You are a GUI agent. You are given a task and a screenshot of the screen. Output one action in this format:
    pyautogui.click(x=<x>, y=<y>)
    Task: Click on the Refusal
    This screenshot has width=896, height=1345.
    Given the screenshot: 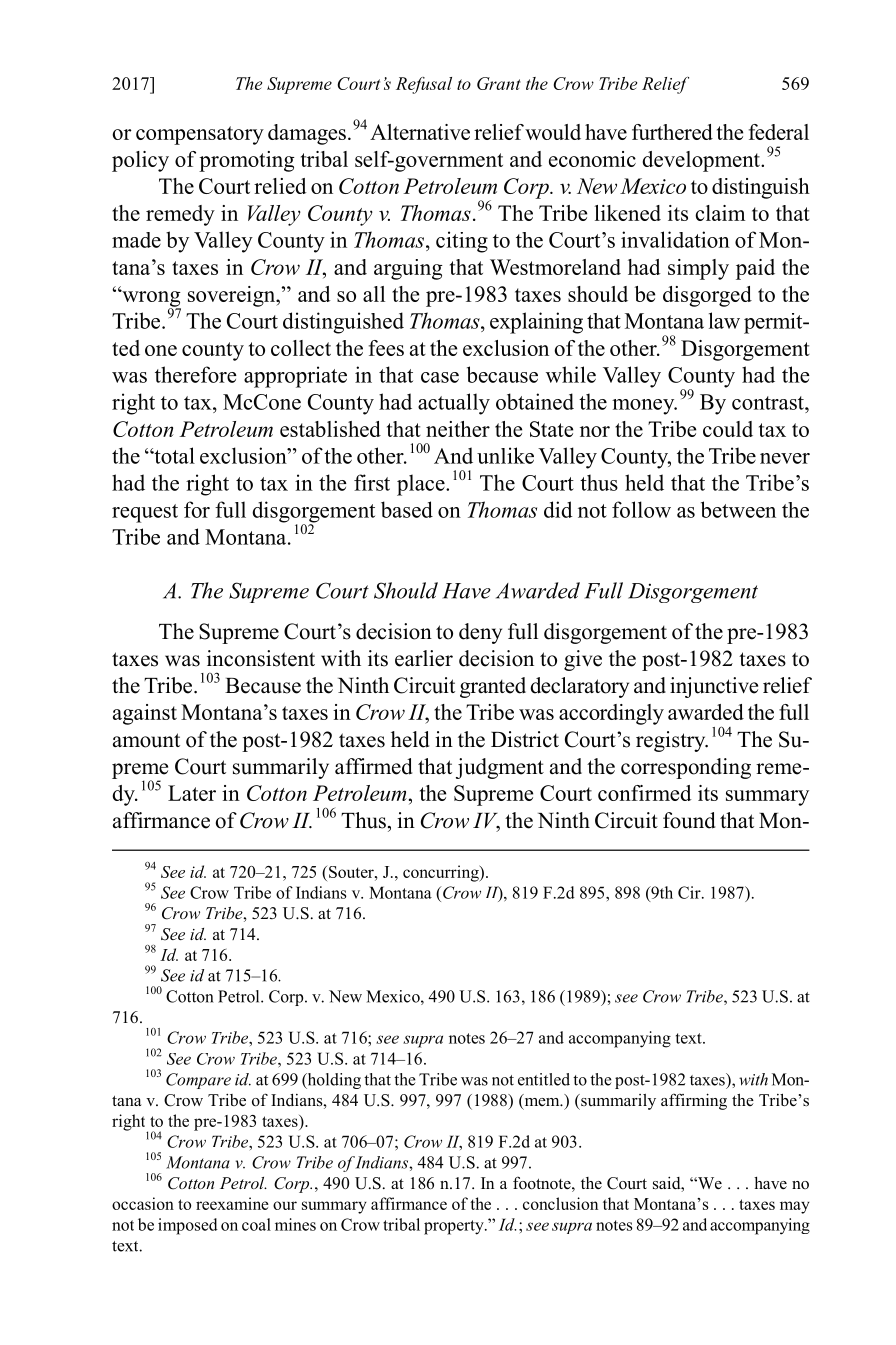 What is the action you would take?
    pyautogui.click(x=424, y=85)
